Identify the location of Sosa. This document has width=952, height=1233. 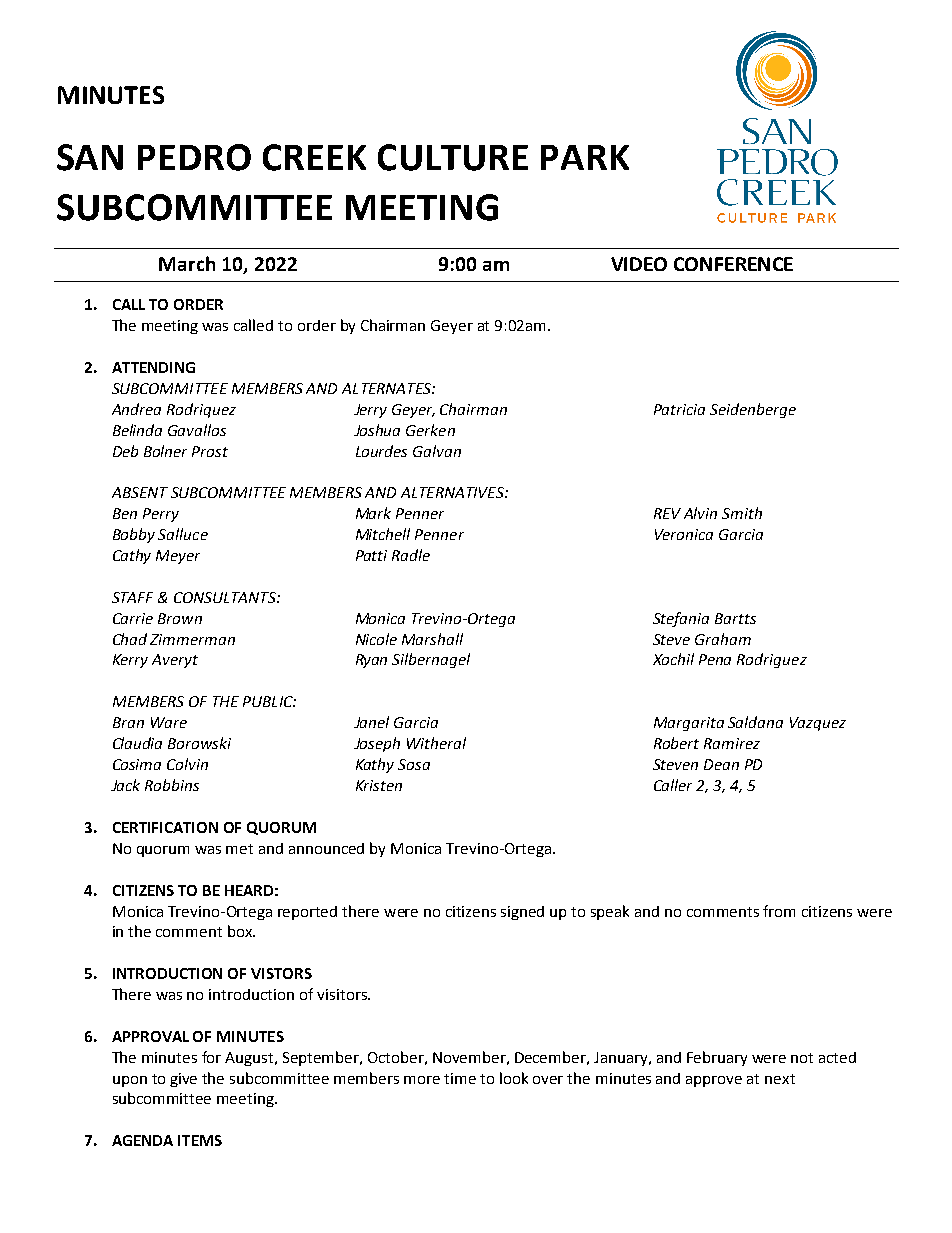
(414, 764).
